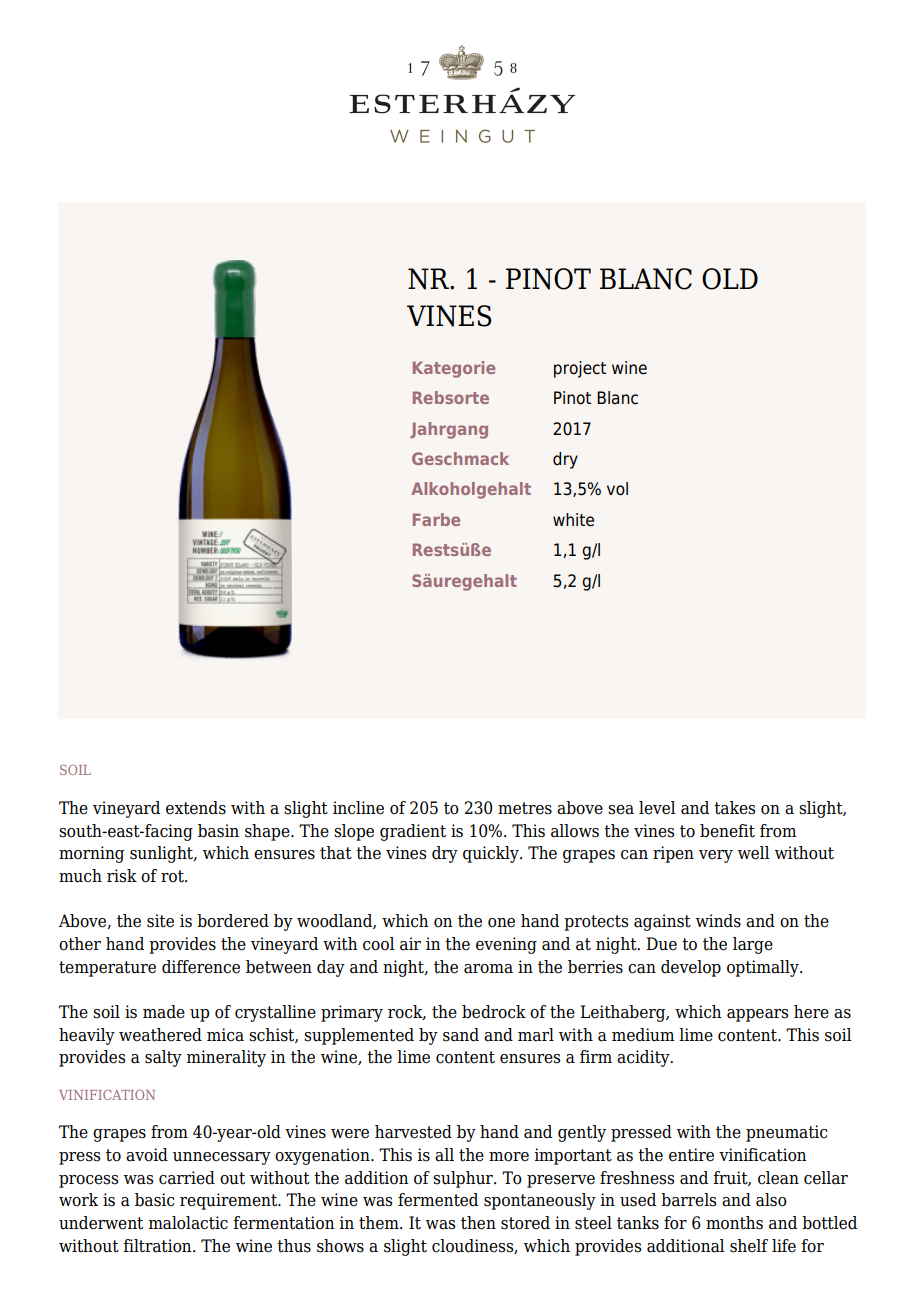  I want to click on white, so click(573, 520).
